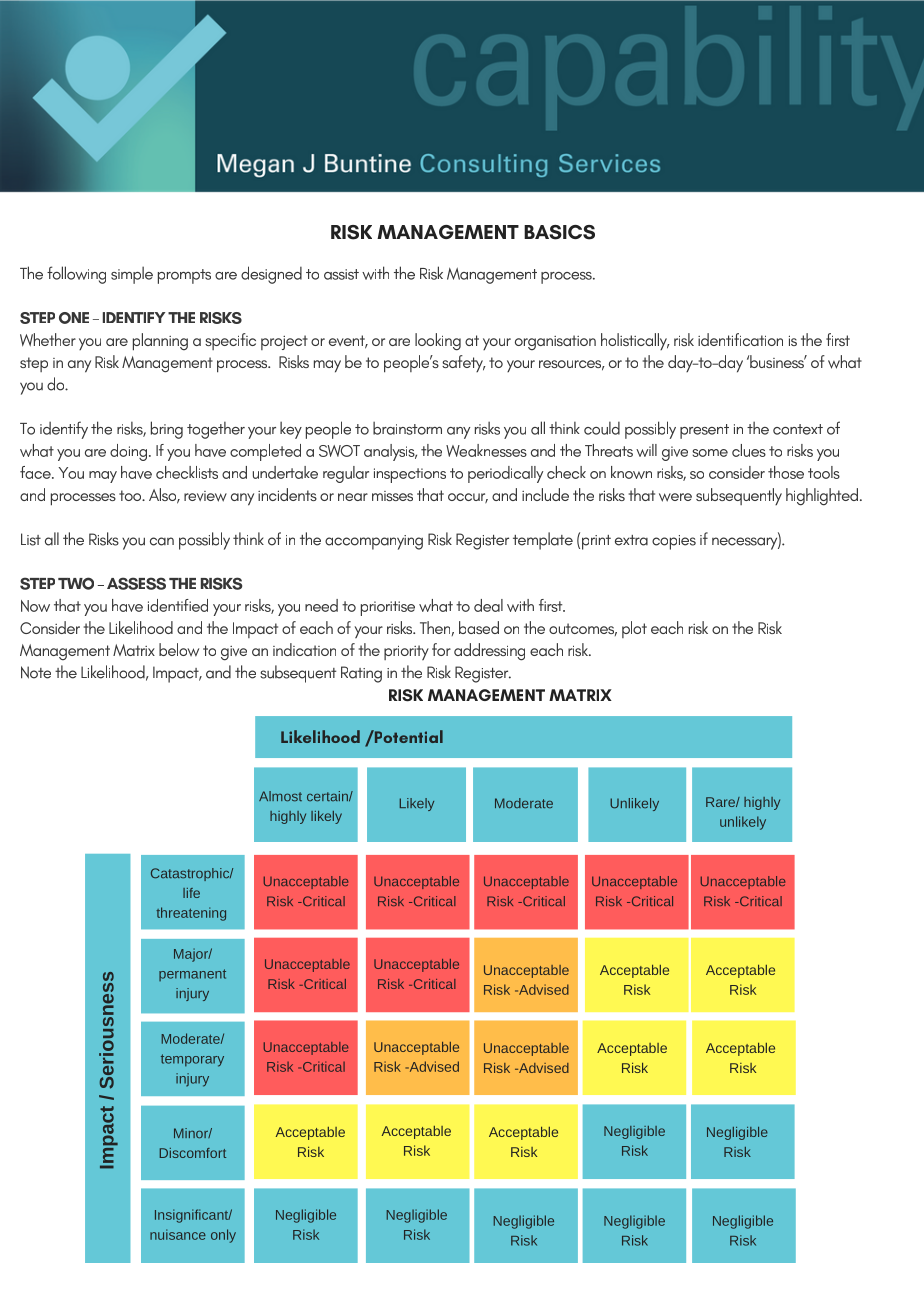  What do you see at coordinates (191, 893) in the screenshot?
I see `life` at bounding box center [191, 893].
